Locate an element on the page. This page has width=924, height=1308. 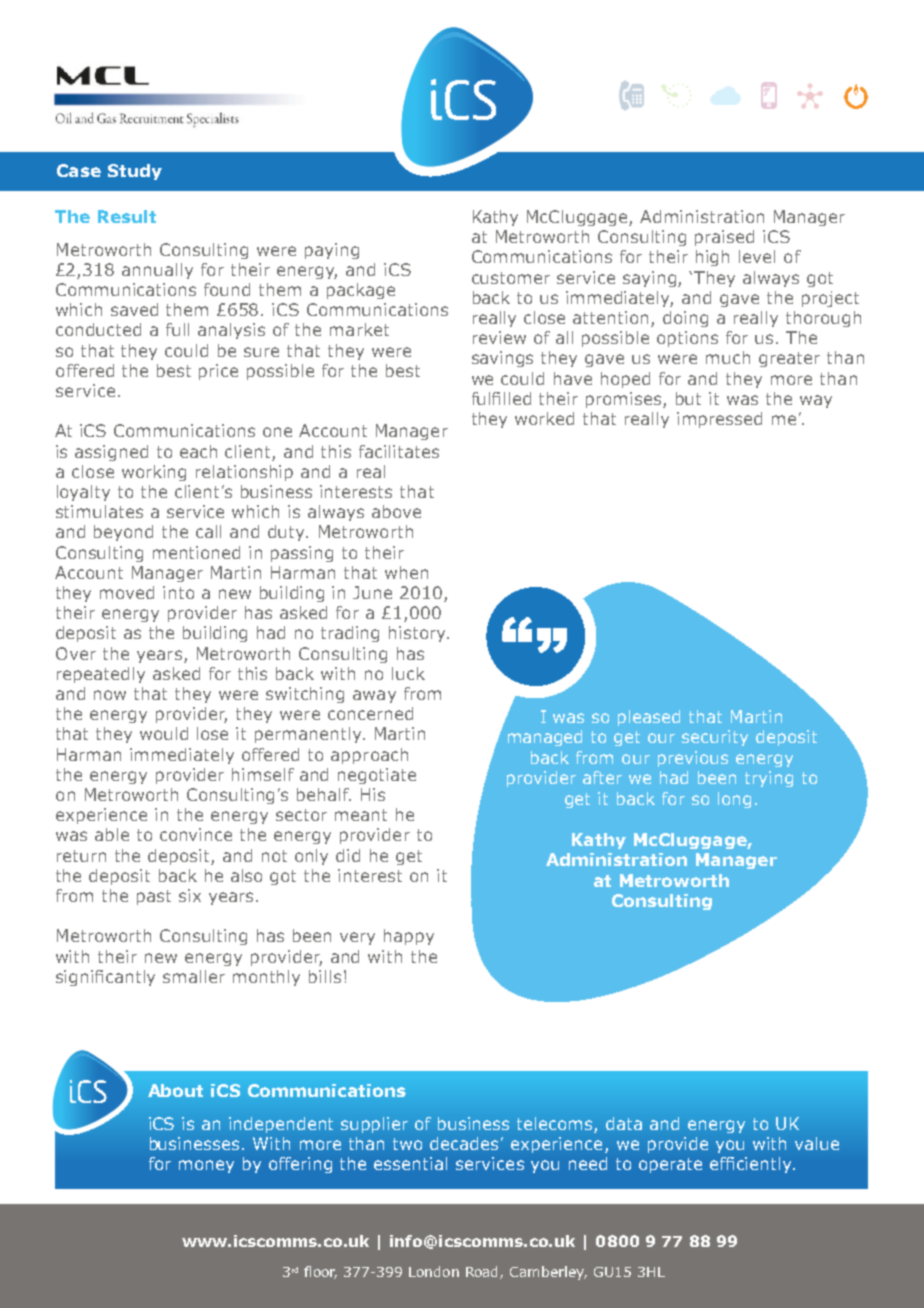
happy is located at coordinates (409, 937).
